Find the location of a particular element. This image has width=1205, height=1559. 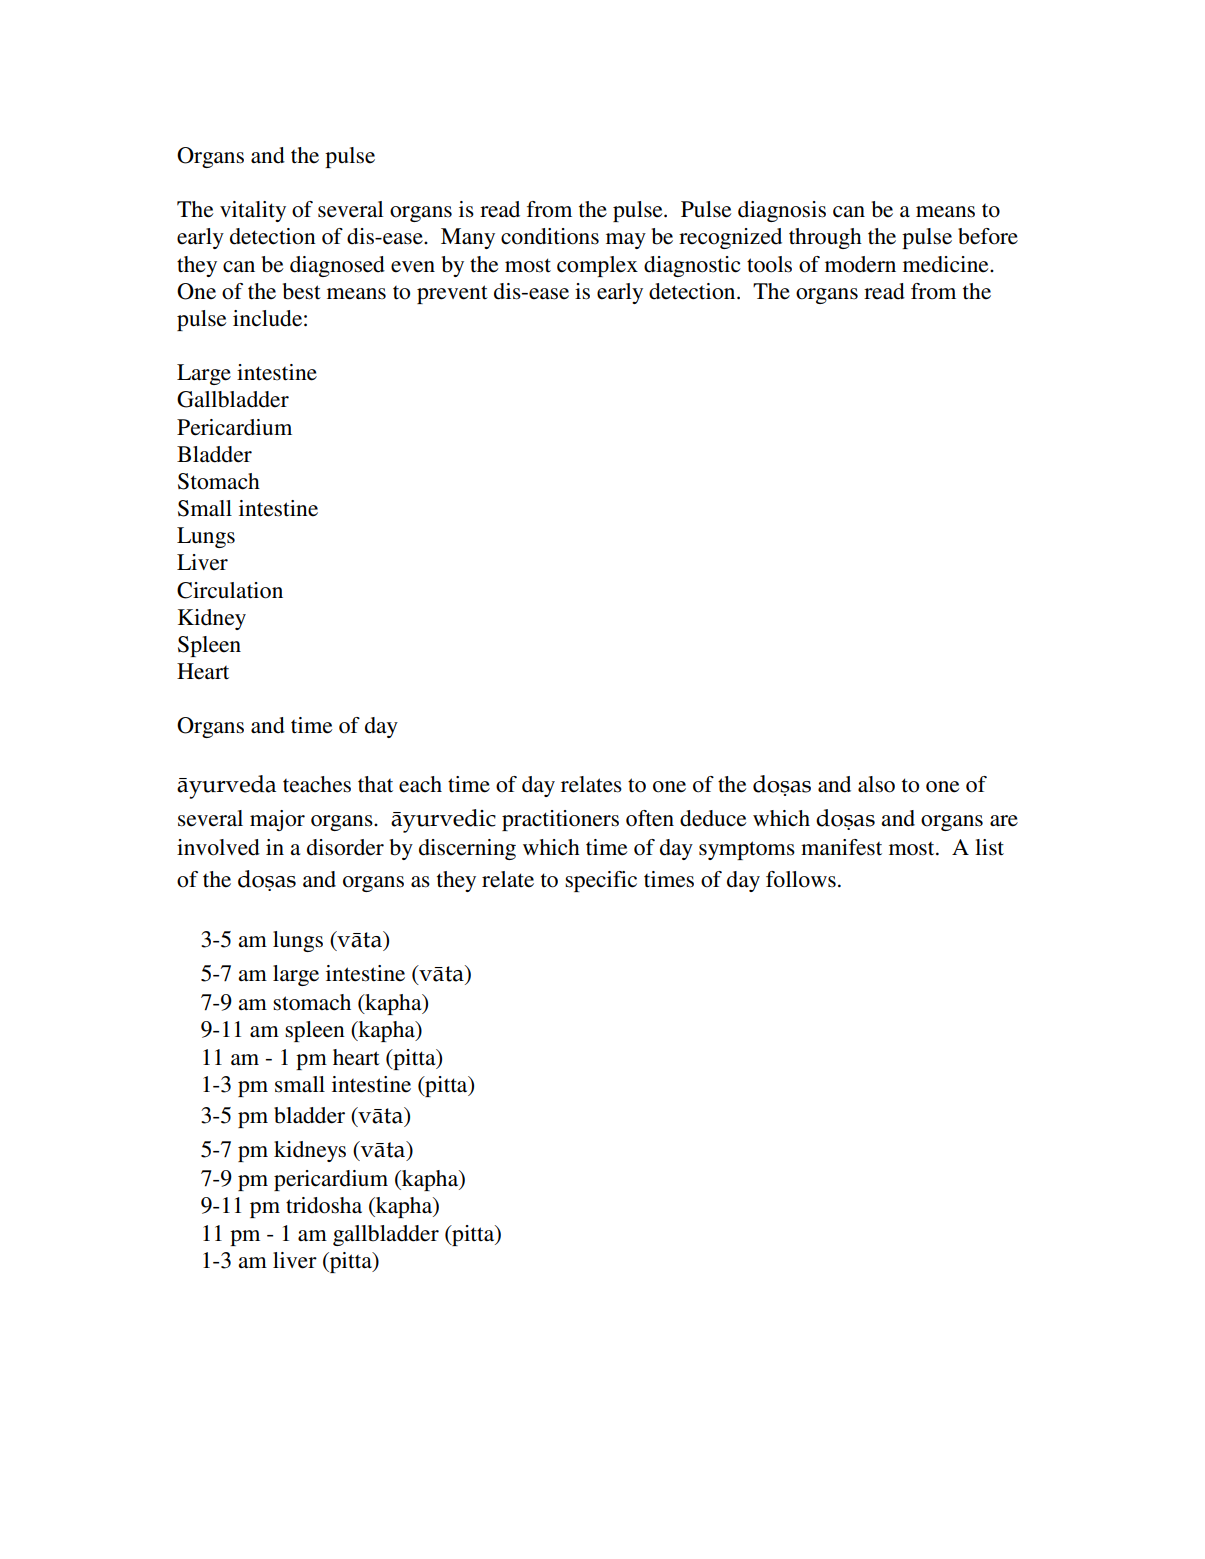

may is located at coordinates (626, 241).
